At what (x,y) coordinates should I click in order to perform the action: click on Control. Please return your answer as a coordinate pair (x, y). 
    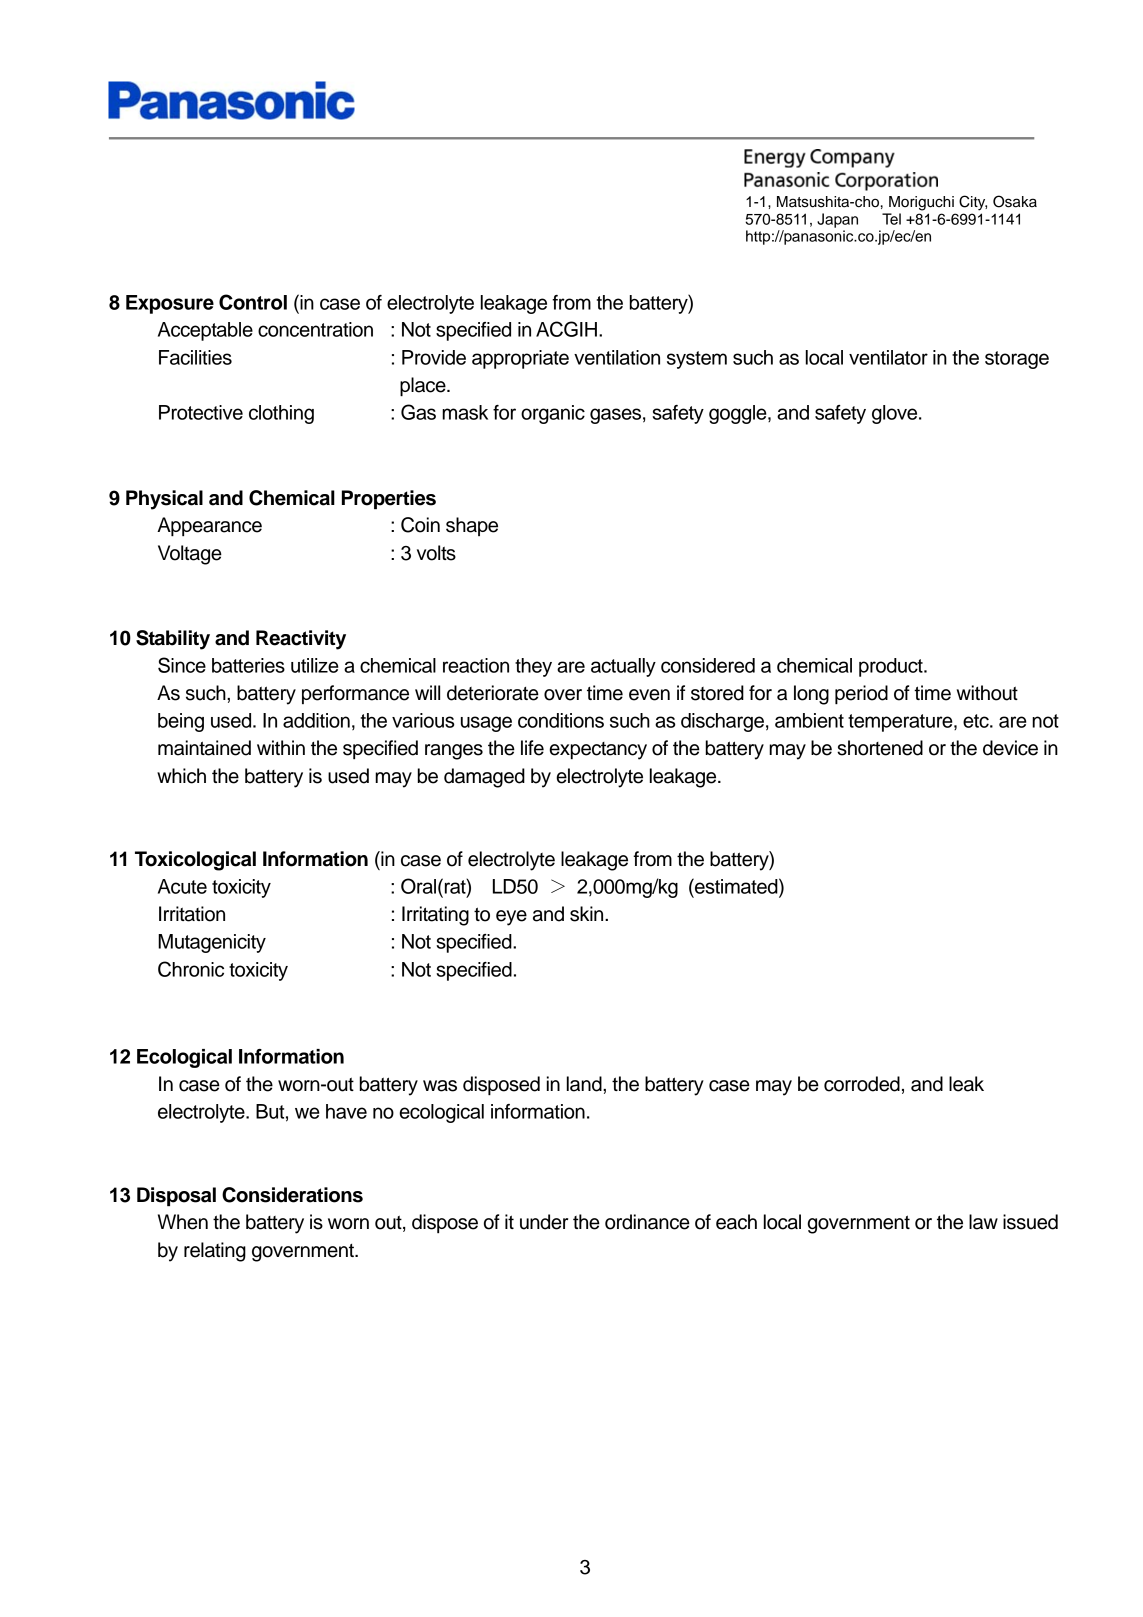
    Looking at the image, I should click on (253, 302).
